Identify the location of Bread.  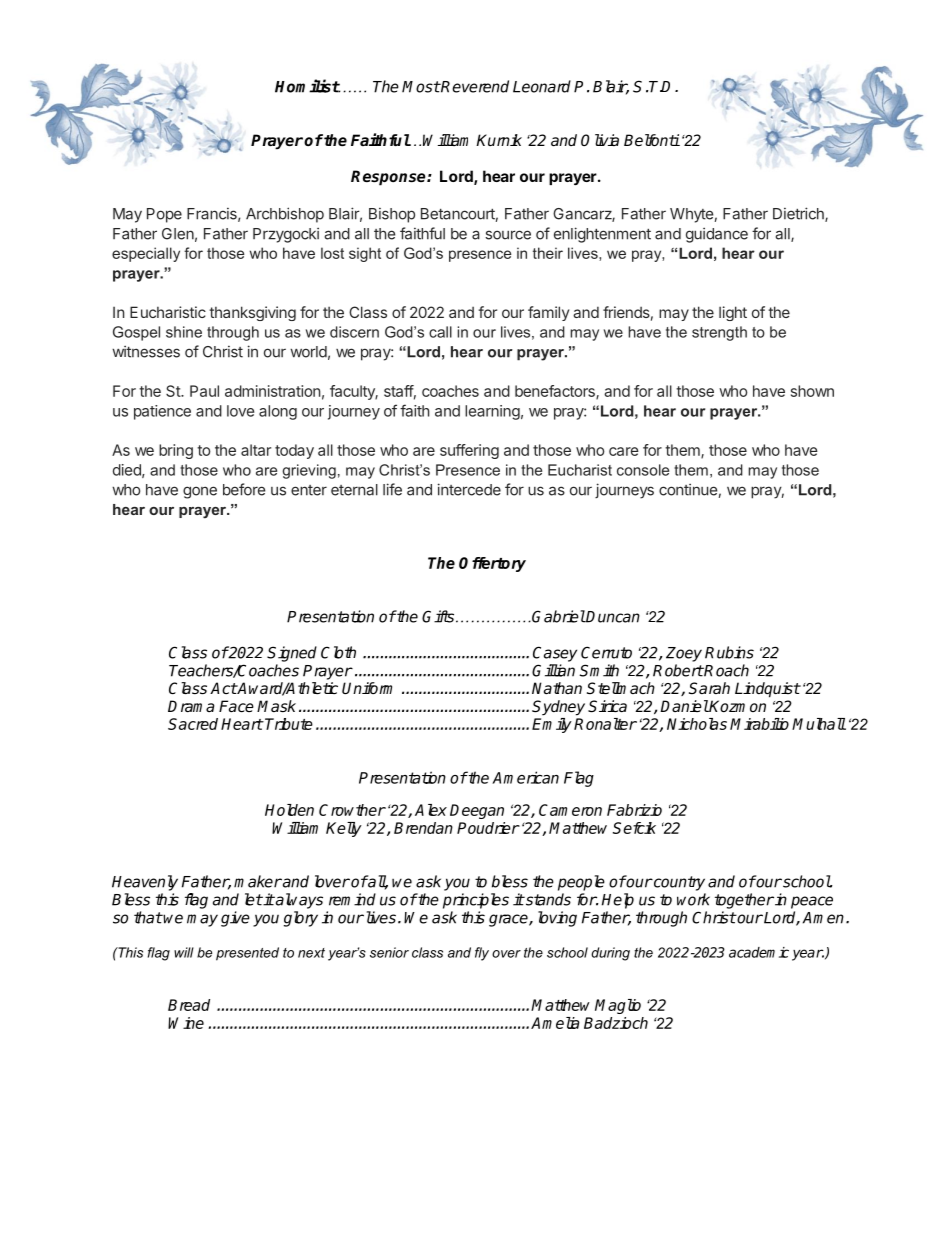
(189, 1005).
